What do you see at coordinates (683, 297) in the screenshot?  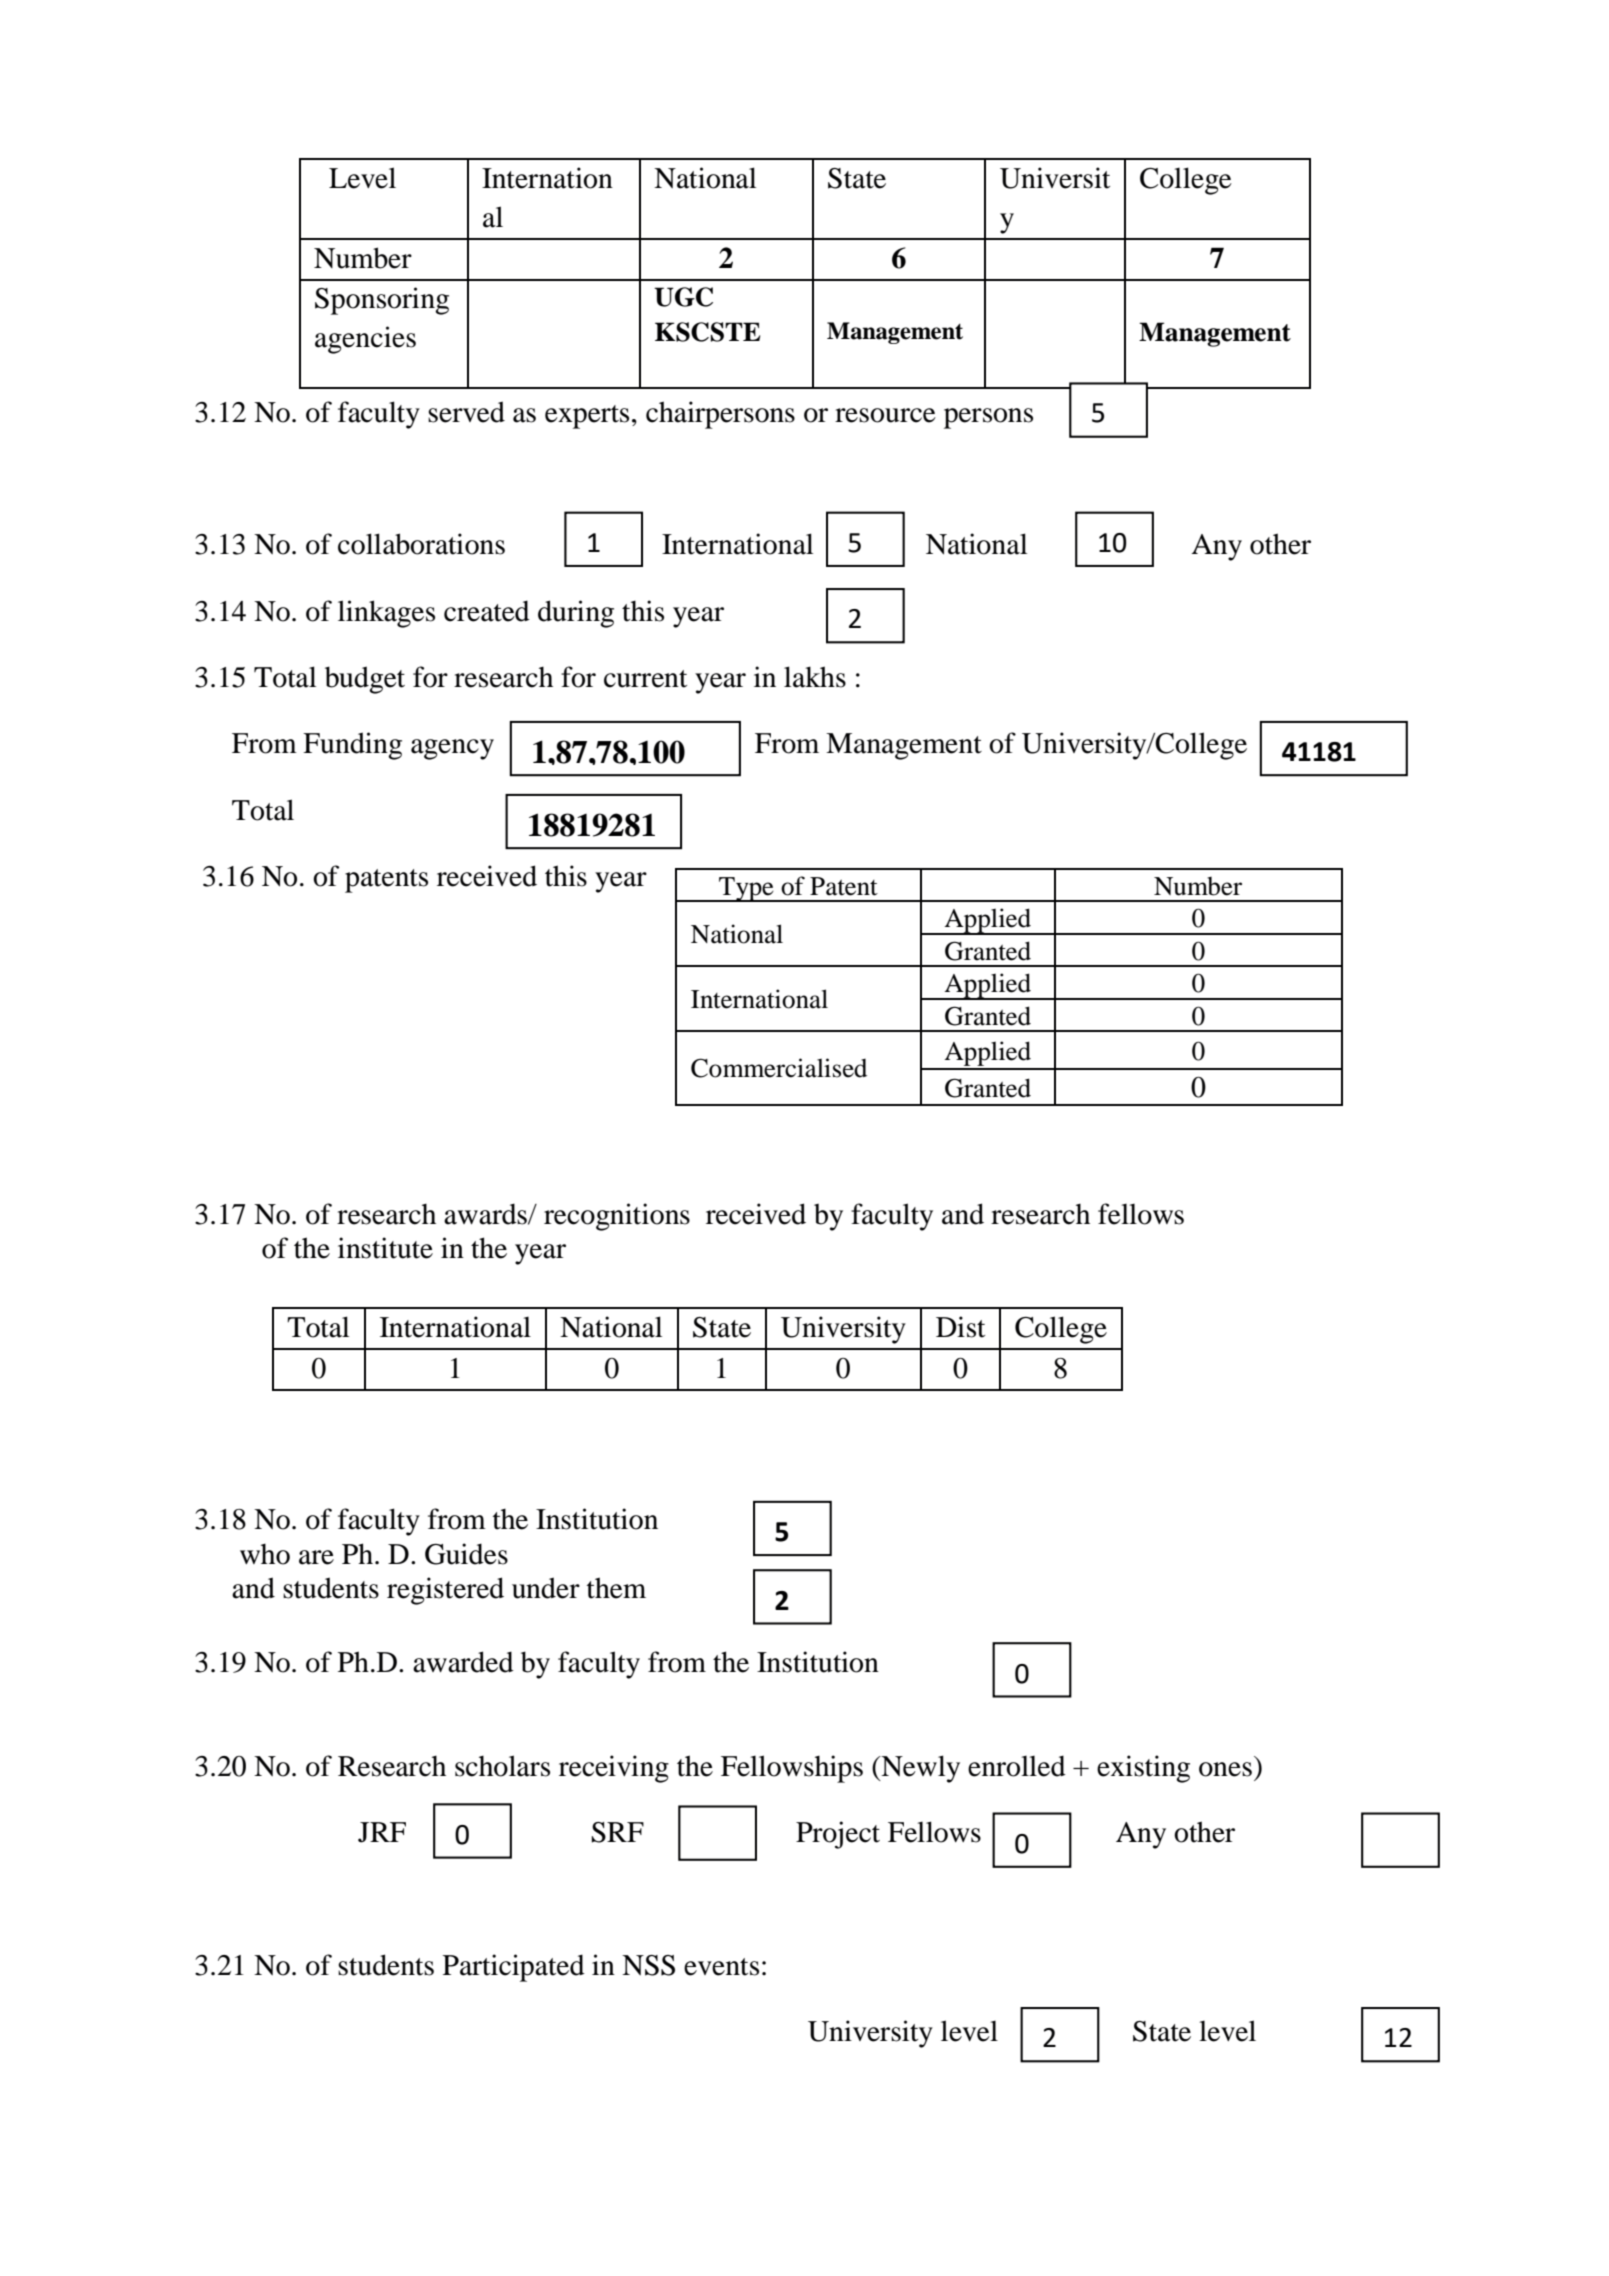 I see `UGC` at bounding box center [683, 297].
